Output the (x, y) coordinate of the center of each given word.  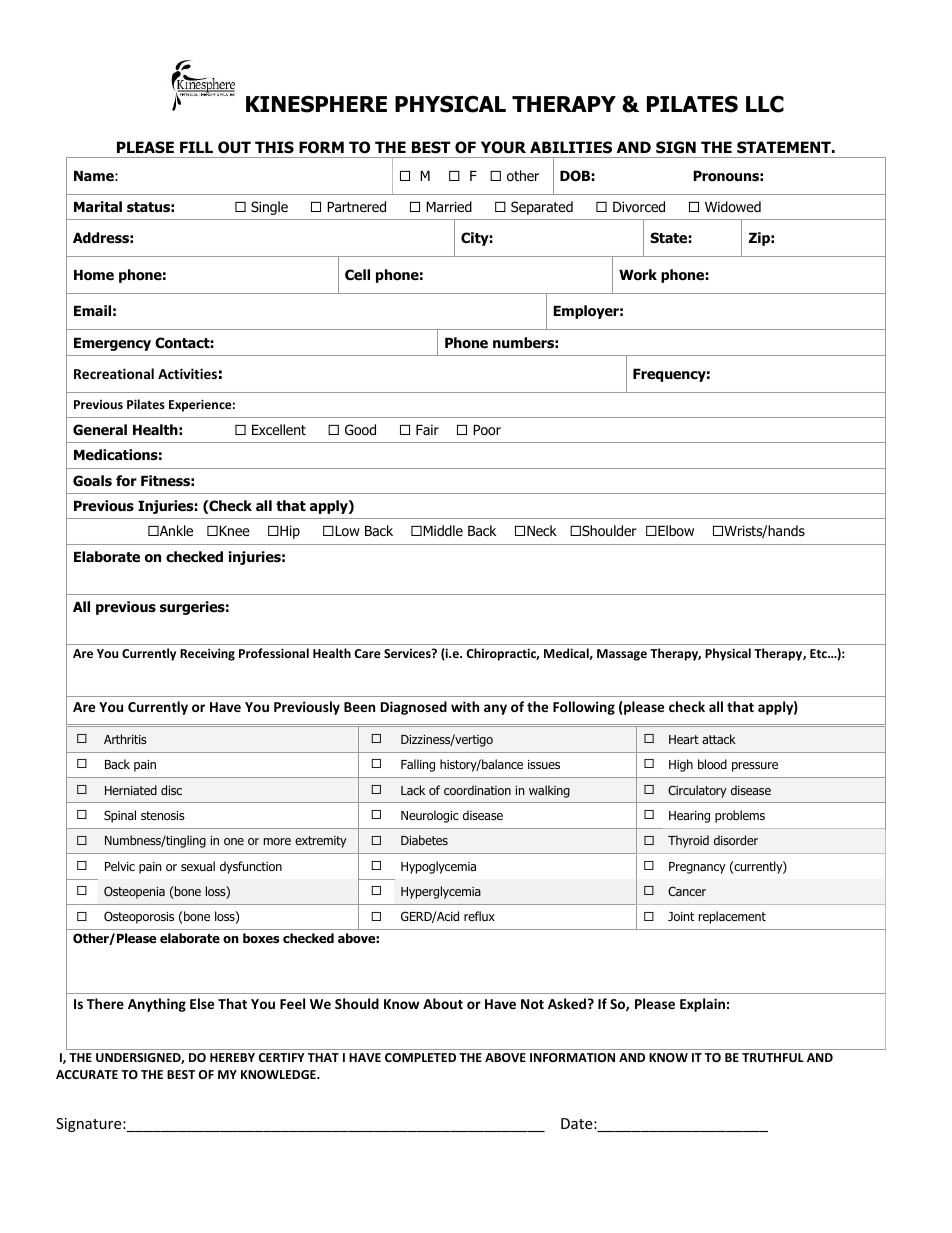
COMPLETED (420, 1057)
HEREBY (232, 1057)
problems (740, 816)
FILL (196, 147)
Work (638, 275)
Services (408, 653)
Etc (819, 653)
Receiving (207, 654)
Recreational (114, 373)
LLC (765, 104)
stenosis (163, 815)
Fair (427, 429)
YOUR (503, 147)
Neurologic (430, 816)
